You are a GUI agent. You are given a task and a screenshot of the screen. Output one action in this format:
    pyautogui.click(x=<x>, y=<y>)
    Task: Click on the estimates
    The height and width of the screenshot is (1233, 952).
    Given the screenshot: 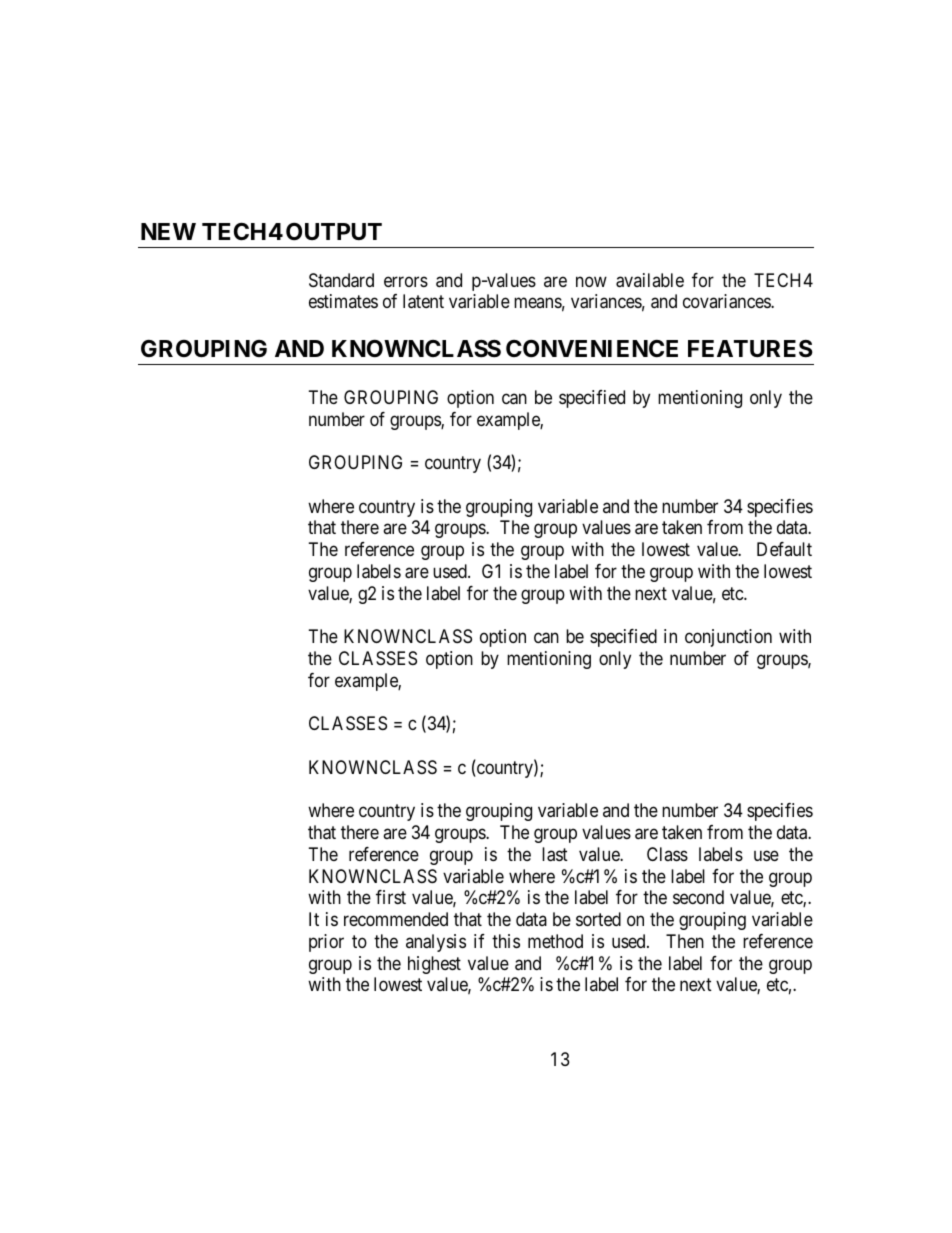 What is the action you would take?
    pyautogui.click(x=343, y=301)
